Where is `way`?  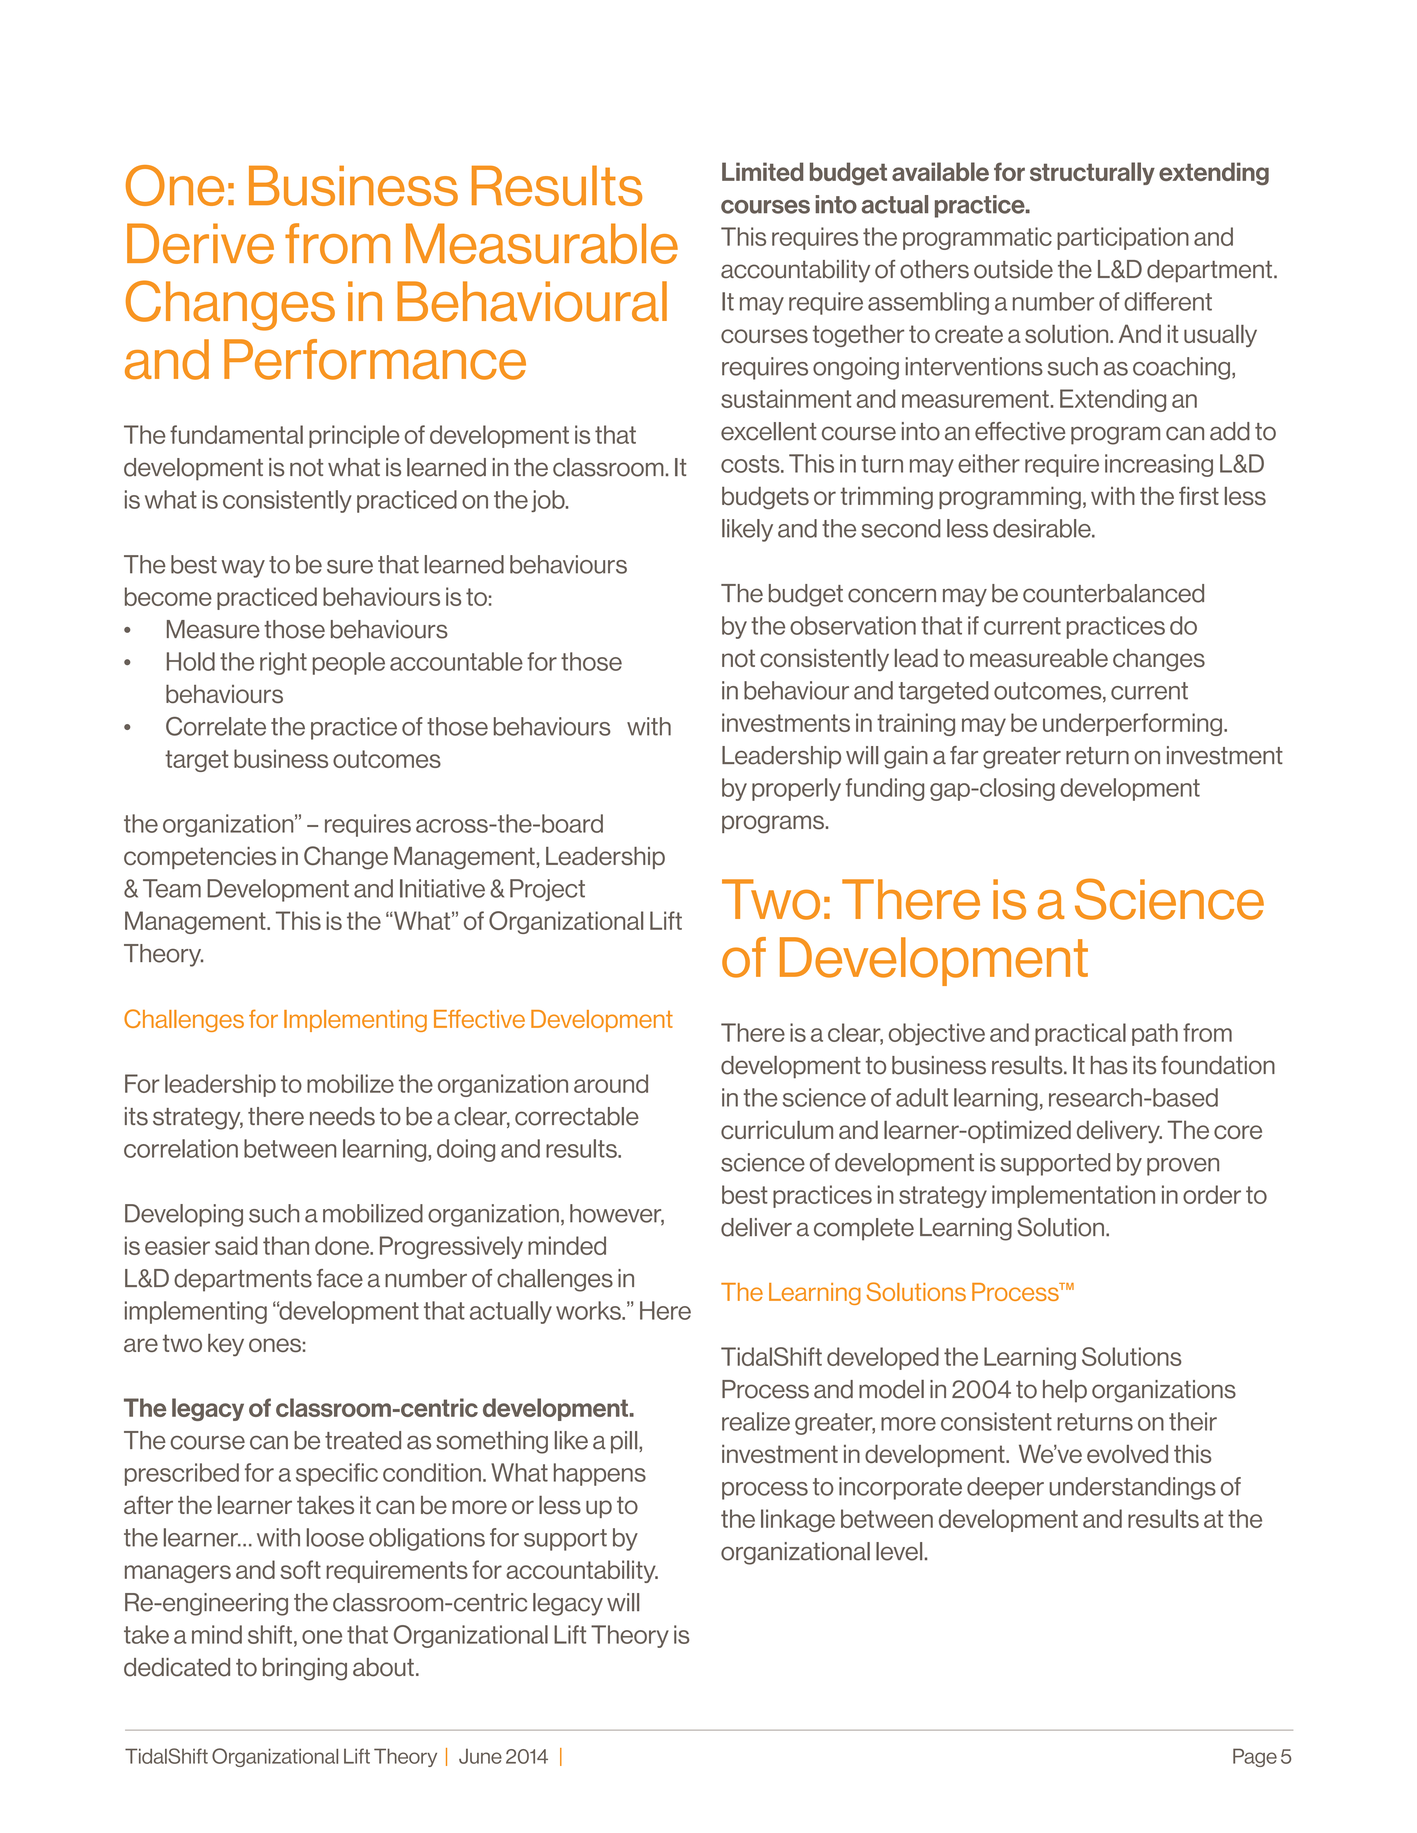 way is located at coordinates (243, 569).
